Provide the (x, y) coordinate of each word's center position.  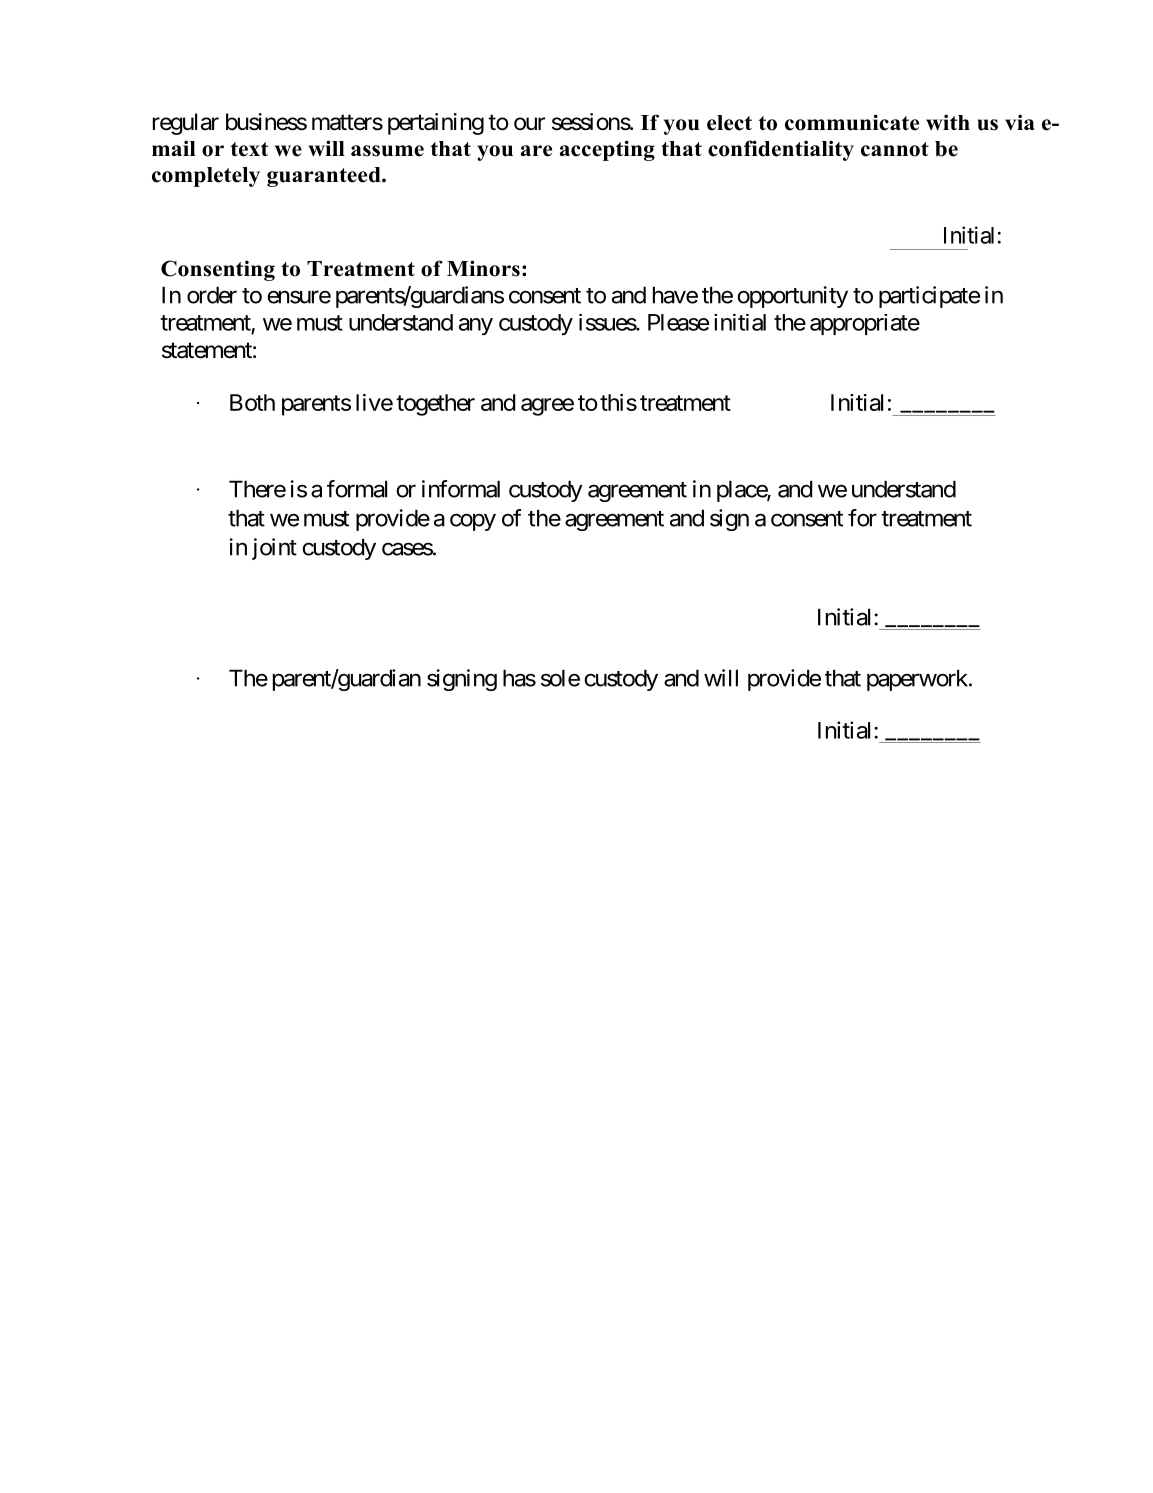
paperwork (918, 680)
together (435, 405)
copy (473, 522)
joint (274, 549)
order (212, 295)
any (476, 326)
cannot (895, 149)
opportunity (792, 297)
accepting (607, 150)
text (249, 149)
